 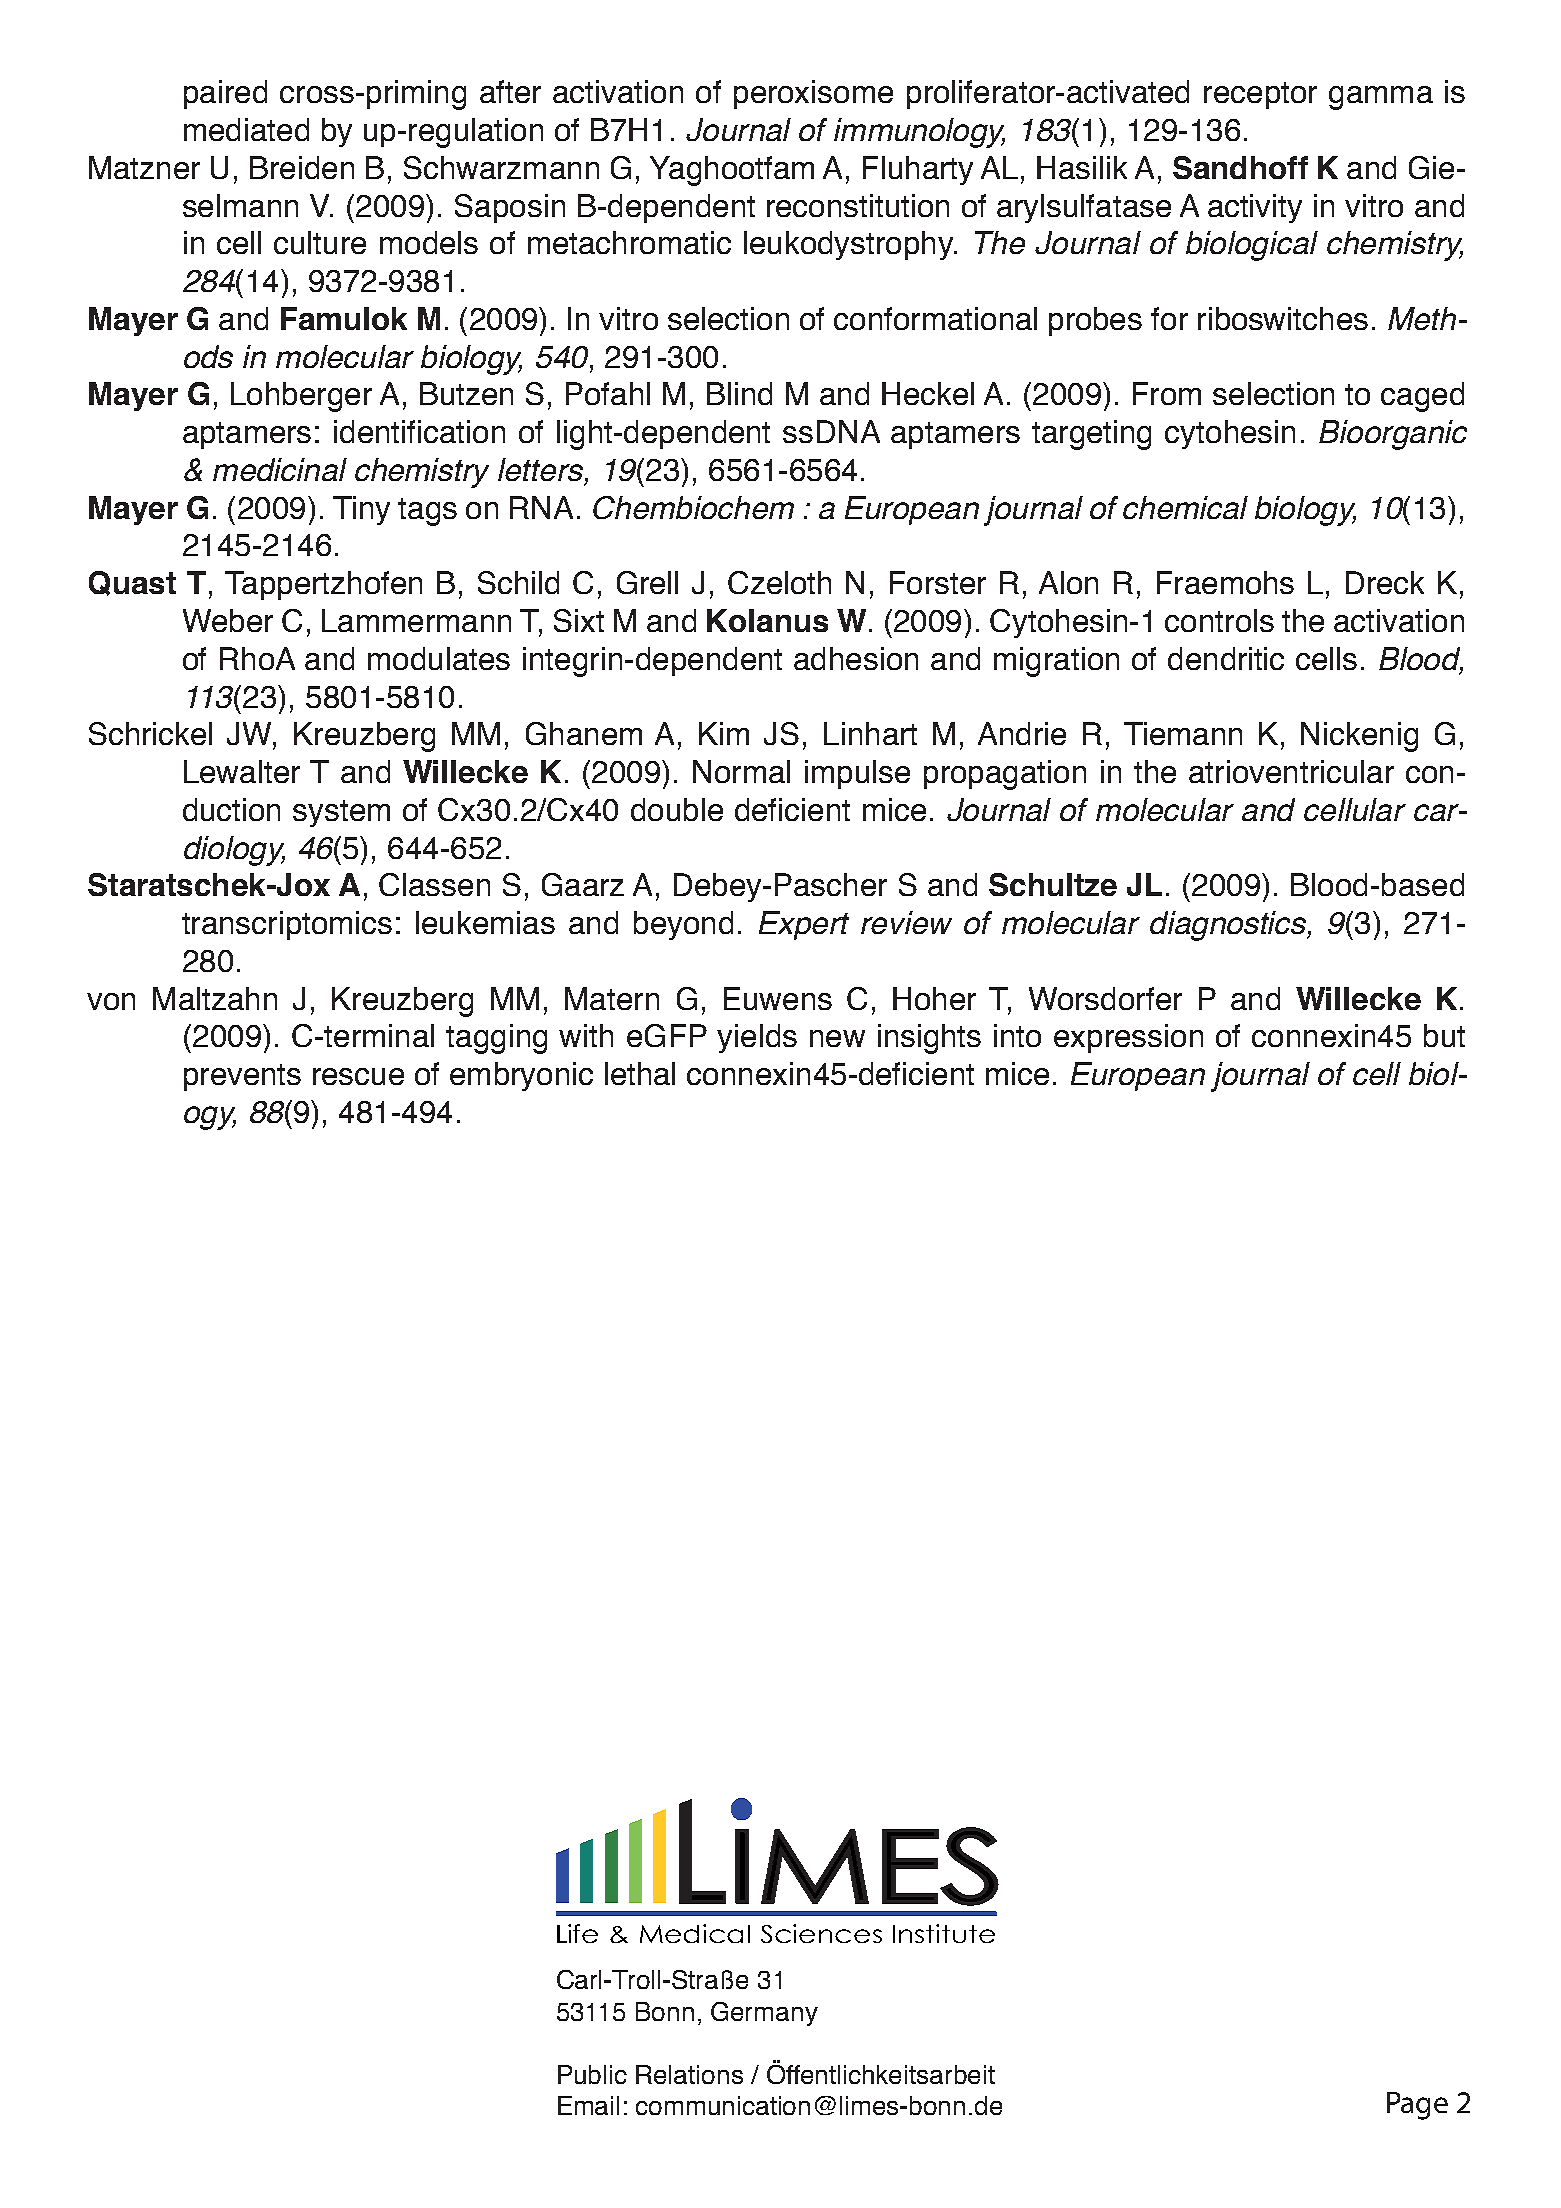 What do you see at coordinates (757, 1038) in the page?
I see `yields` at bounding box center [757, 1038].
